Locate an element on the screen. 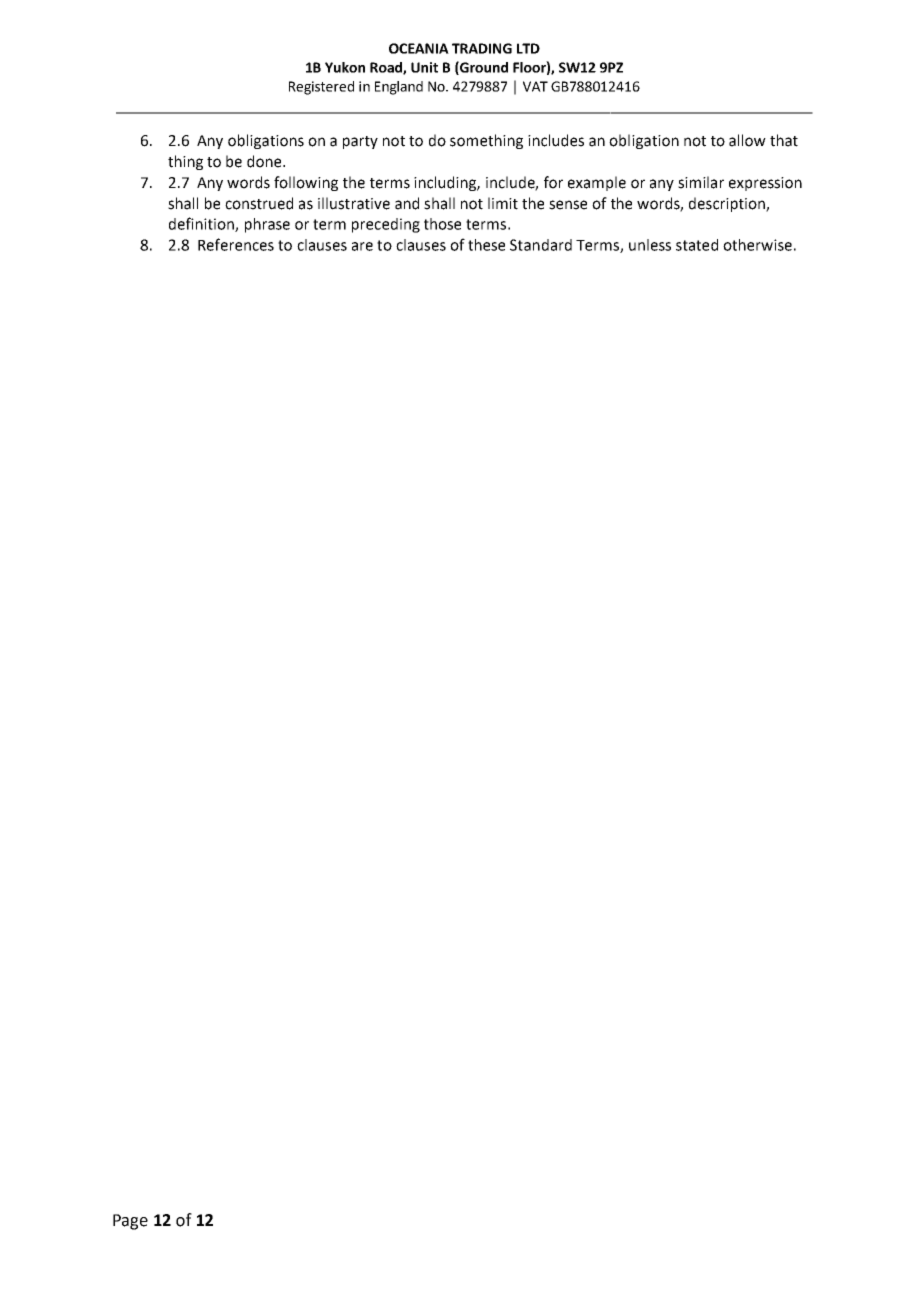 The height and width of the screenshot is (1308, 924). allow is located at coordinates (747, 140).
